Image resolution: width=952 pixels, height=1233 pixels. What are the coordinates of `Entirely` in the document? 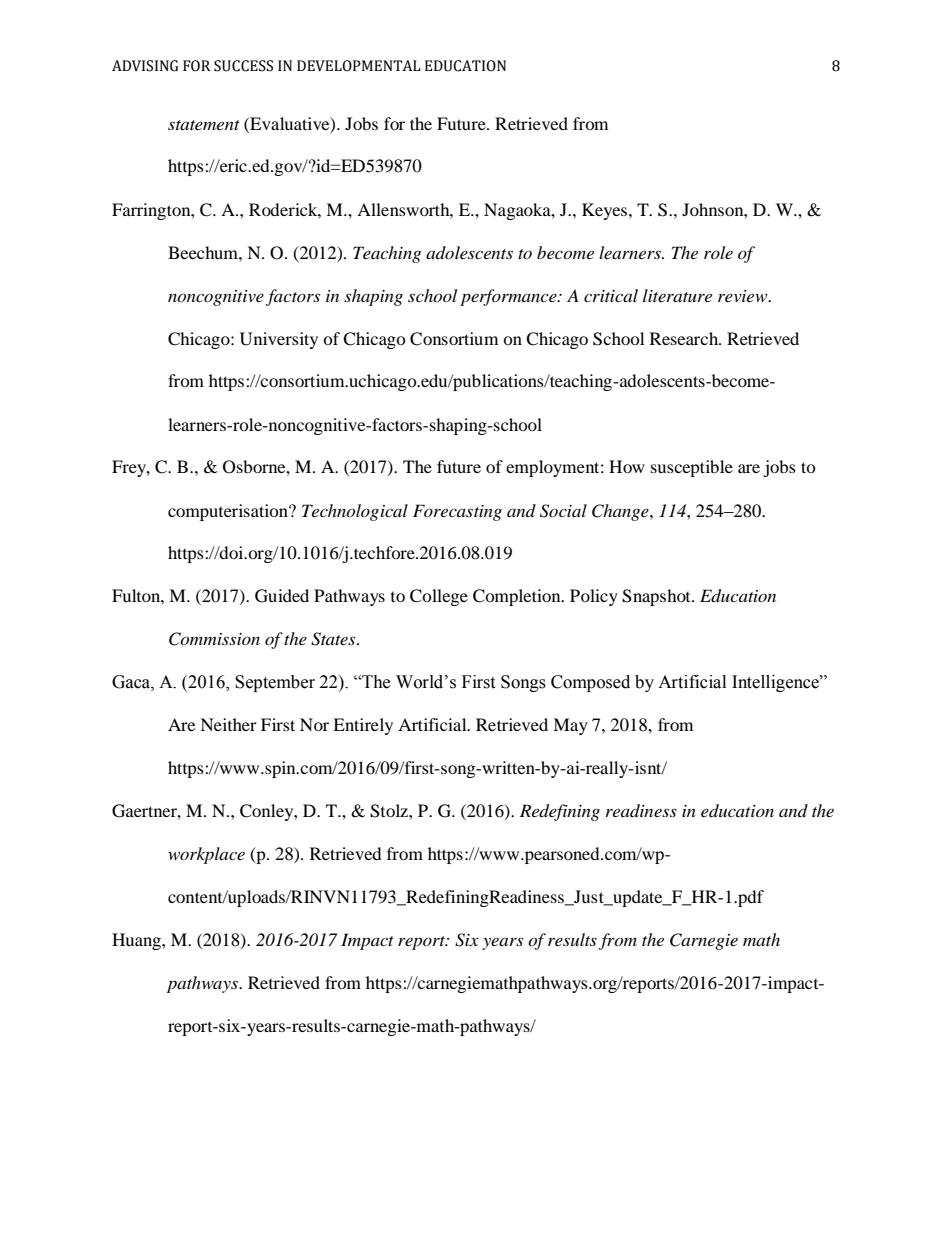 It's located at (363, 726).
